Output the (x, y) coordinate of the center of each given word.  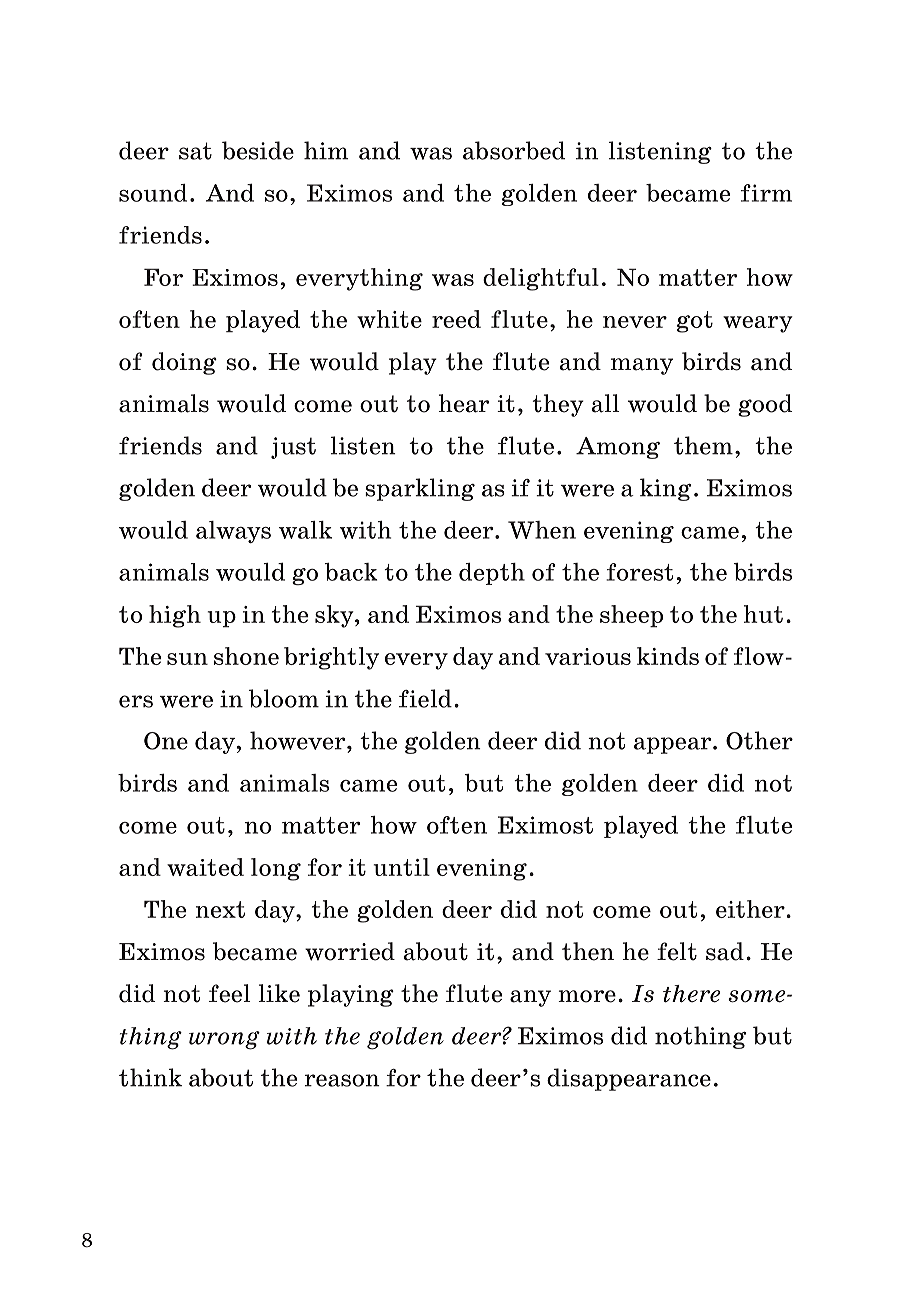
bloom (284, 698)
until (401, 867)
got (695, 322)
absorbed (514, 150)
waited (205, 867)
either (751, 909)
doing (184, 363)
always (233, 532)
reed (456, 319)
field (425, 698)
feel (229, 993)
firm (766, 193)
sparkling (420, 489)
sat (195, 151)
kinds (668, 656)
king (665, 489)
